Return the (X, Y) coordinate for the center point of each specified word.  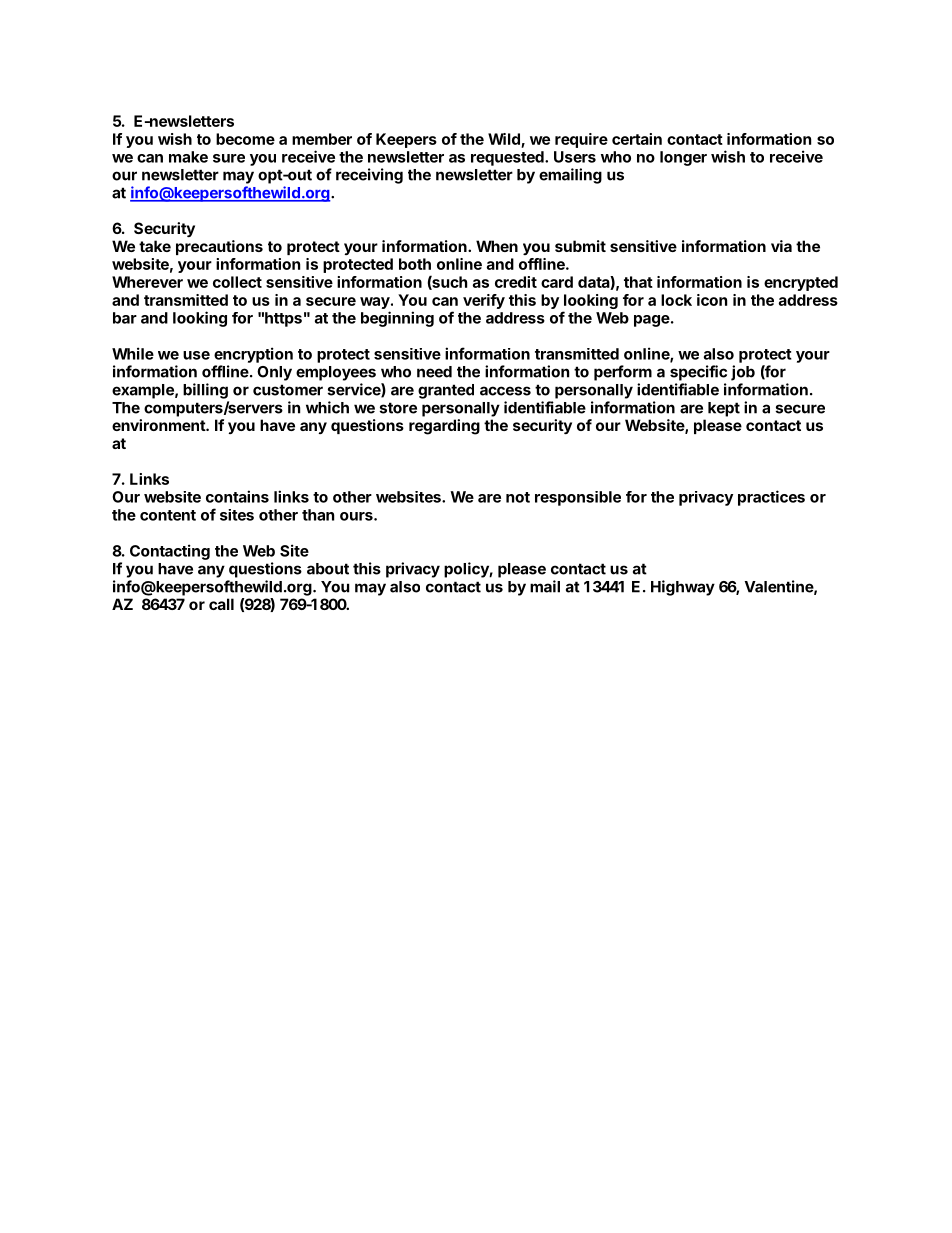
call (221, 604)
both (415, 264)
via (781, 246)
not (518, 497)
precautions (219, 247)
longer (683, 158)
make (188, 157)
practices (771, 498)
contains (237, 496)
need (434, 372)
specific (698, 373)
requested (508, 158)
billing (205, 391)
